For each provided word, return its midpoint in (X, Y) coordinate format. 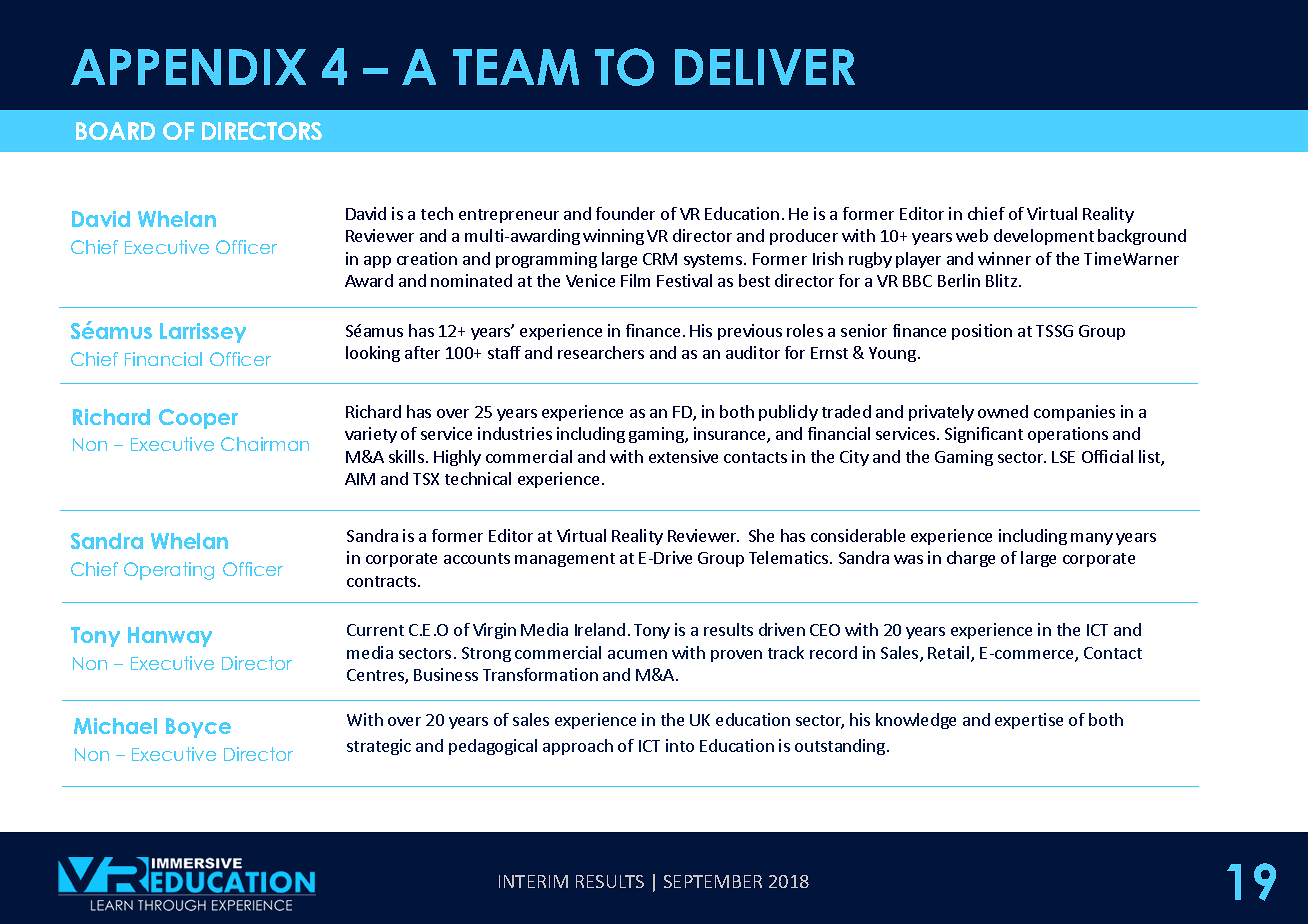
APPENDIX (188, 67)
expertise (1029, 721)
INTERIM (533, 881)
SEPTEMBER (713, 881)
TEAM (516, 67)
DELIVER (765, 67)
